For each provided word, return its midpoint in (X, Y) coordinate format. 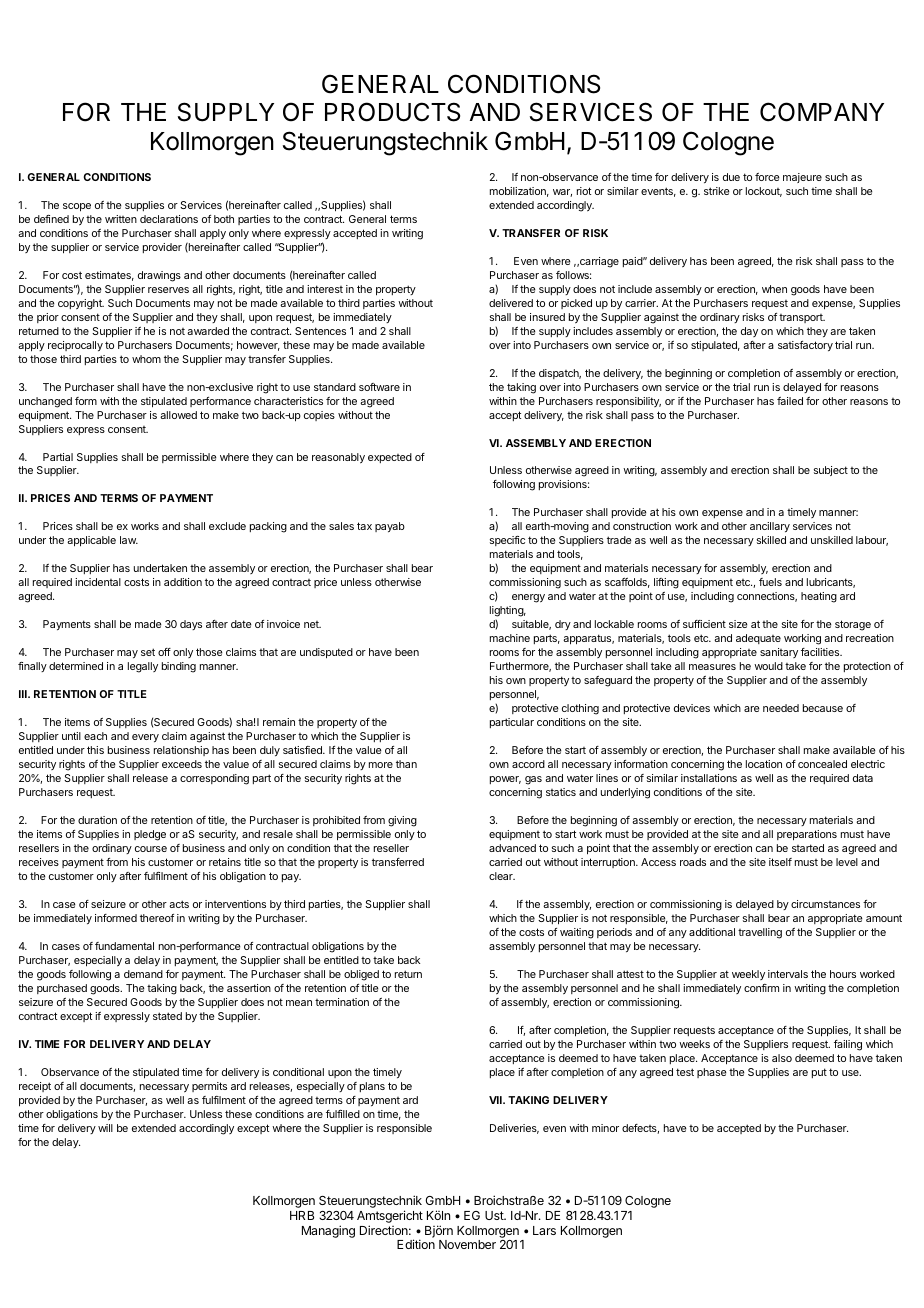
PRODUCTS (392, 112)
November (467, 1244)
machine (510, 638)
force (767, 177)
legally (143, 667)
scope (77, 207)
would (768, 666)
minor (605, 1128)
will (105, 1128)
